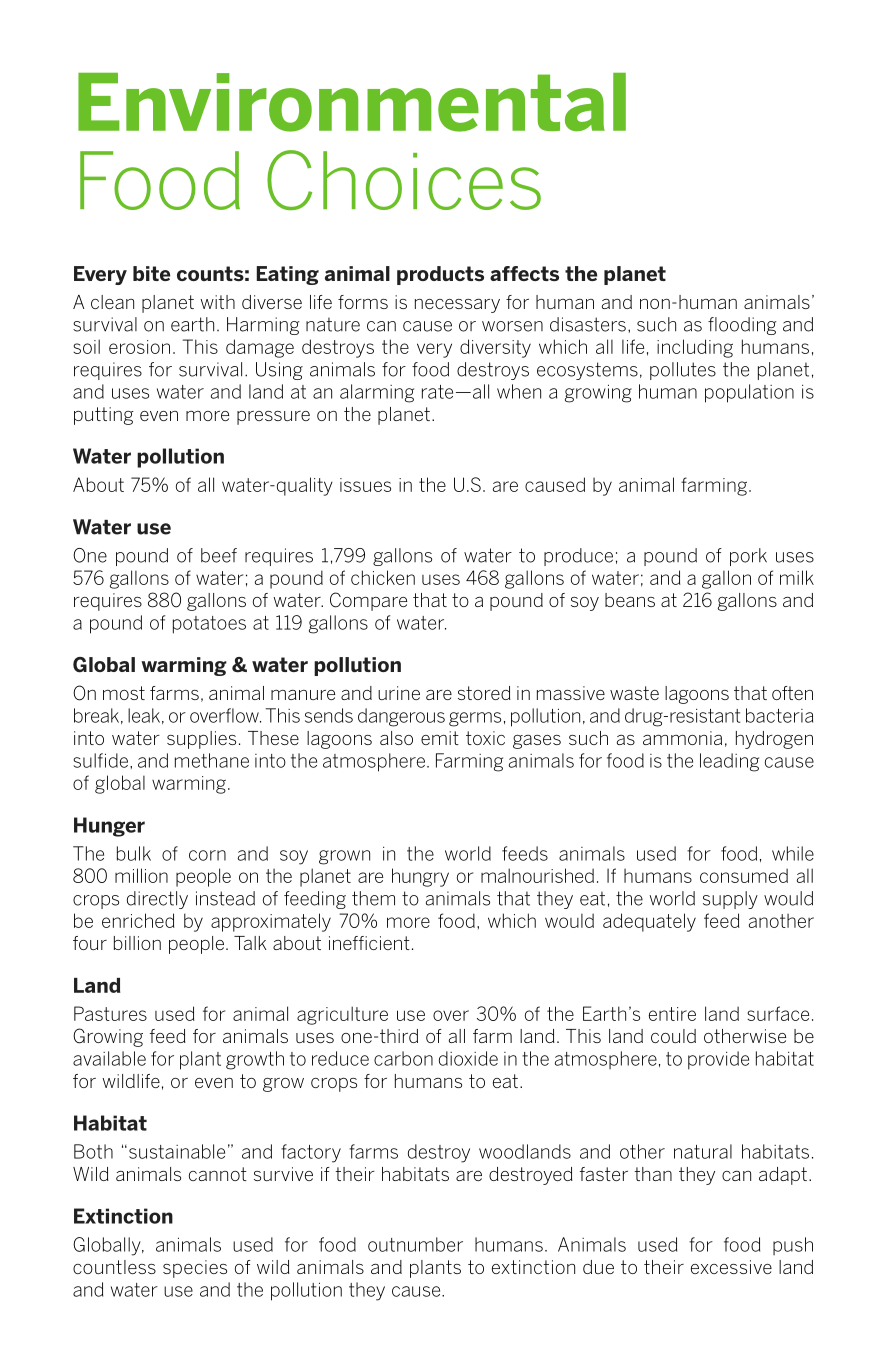 The width and height of the screenshot is (887, 1372). What do you see at coordinates (219, 555) in the screenshot?
I see `beef` at bounding box center [219, 555].
